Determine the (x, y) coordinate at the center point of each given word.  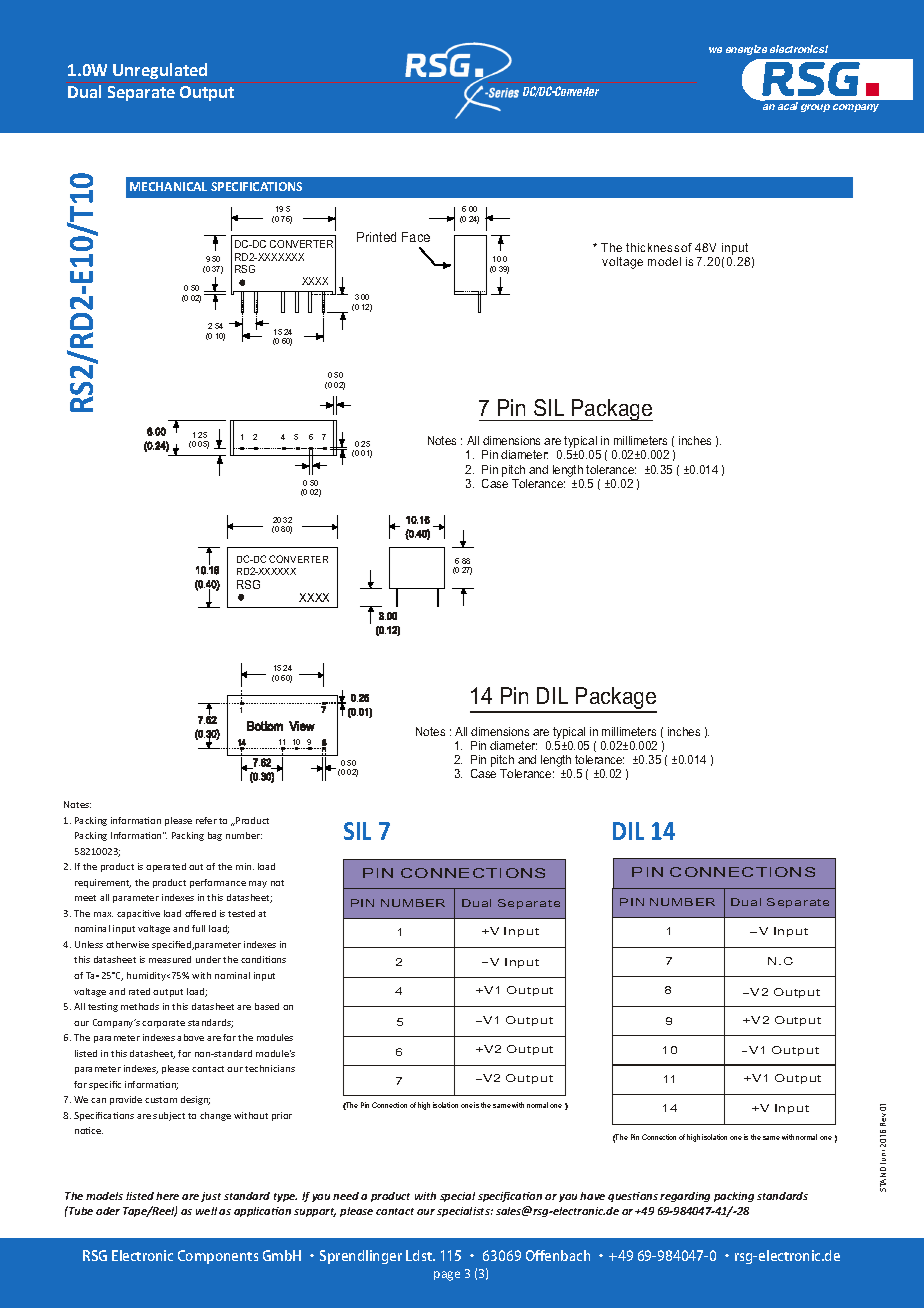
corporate (163, 1024)
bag (215, 836)
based (267, 1006)
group (815, 108)
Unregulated (160, 71)
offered (200, 913)
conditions (263, 959)
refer (206, 820)
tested (241, 913)
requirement (103, 883)
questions (633, 1197)
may (258, 884)
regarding (685, 1197)
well (206, 1211)
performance (218, 883)
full (198, 928)
